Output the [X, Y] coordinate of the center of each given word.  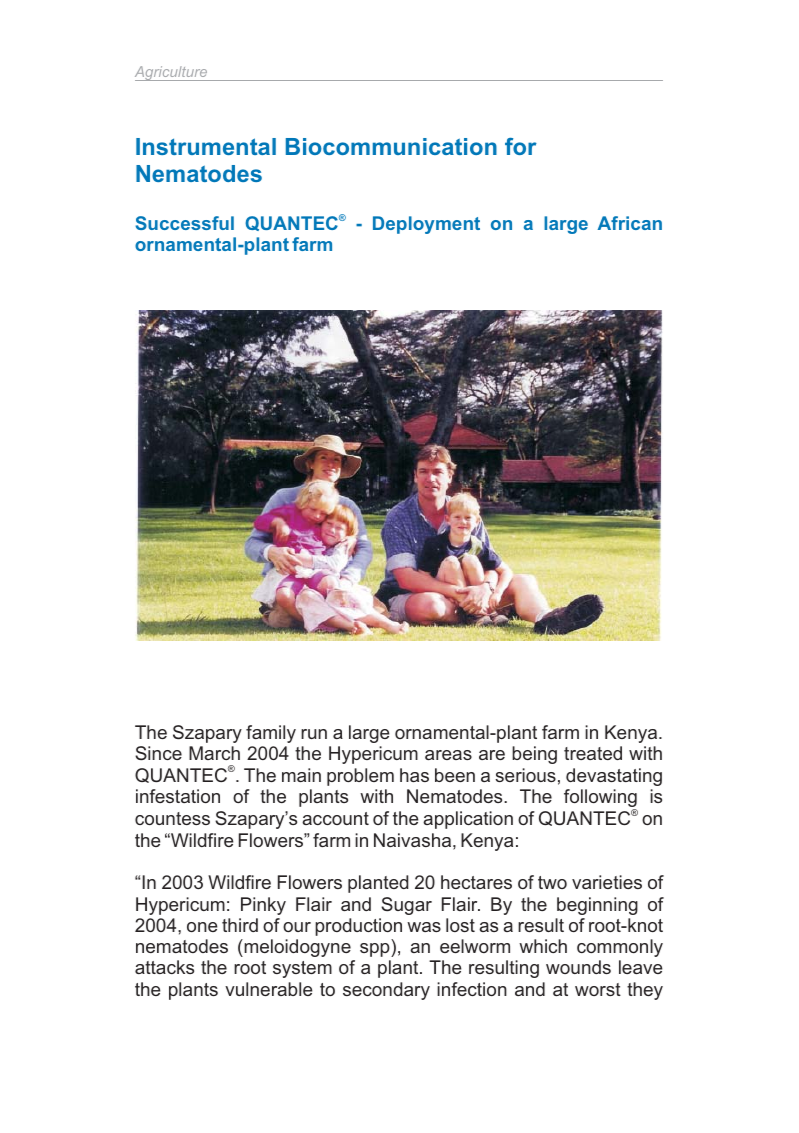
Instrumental [206, 146]
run [314, 734]
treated [593, 753]
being [534, 755]
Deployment [426, 225]
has [414, 775]
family [271, 734]
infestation [178, 796]
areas [448, 755]
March [214, 753]
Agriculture [172, 73]
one [202, 927]
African [630, 223]
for [521, 146]
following [600, 799]
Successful [185, 223]
